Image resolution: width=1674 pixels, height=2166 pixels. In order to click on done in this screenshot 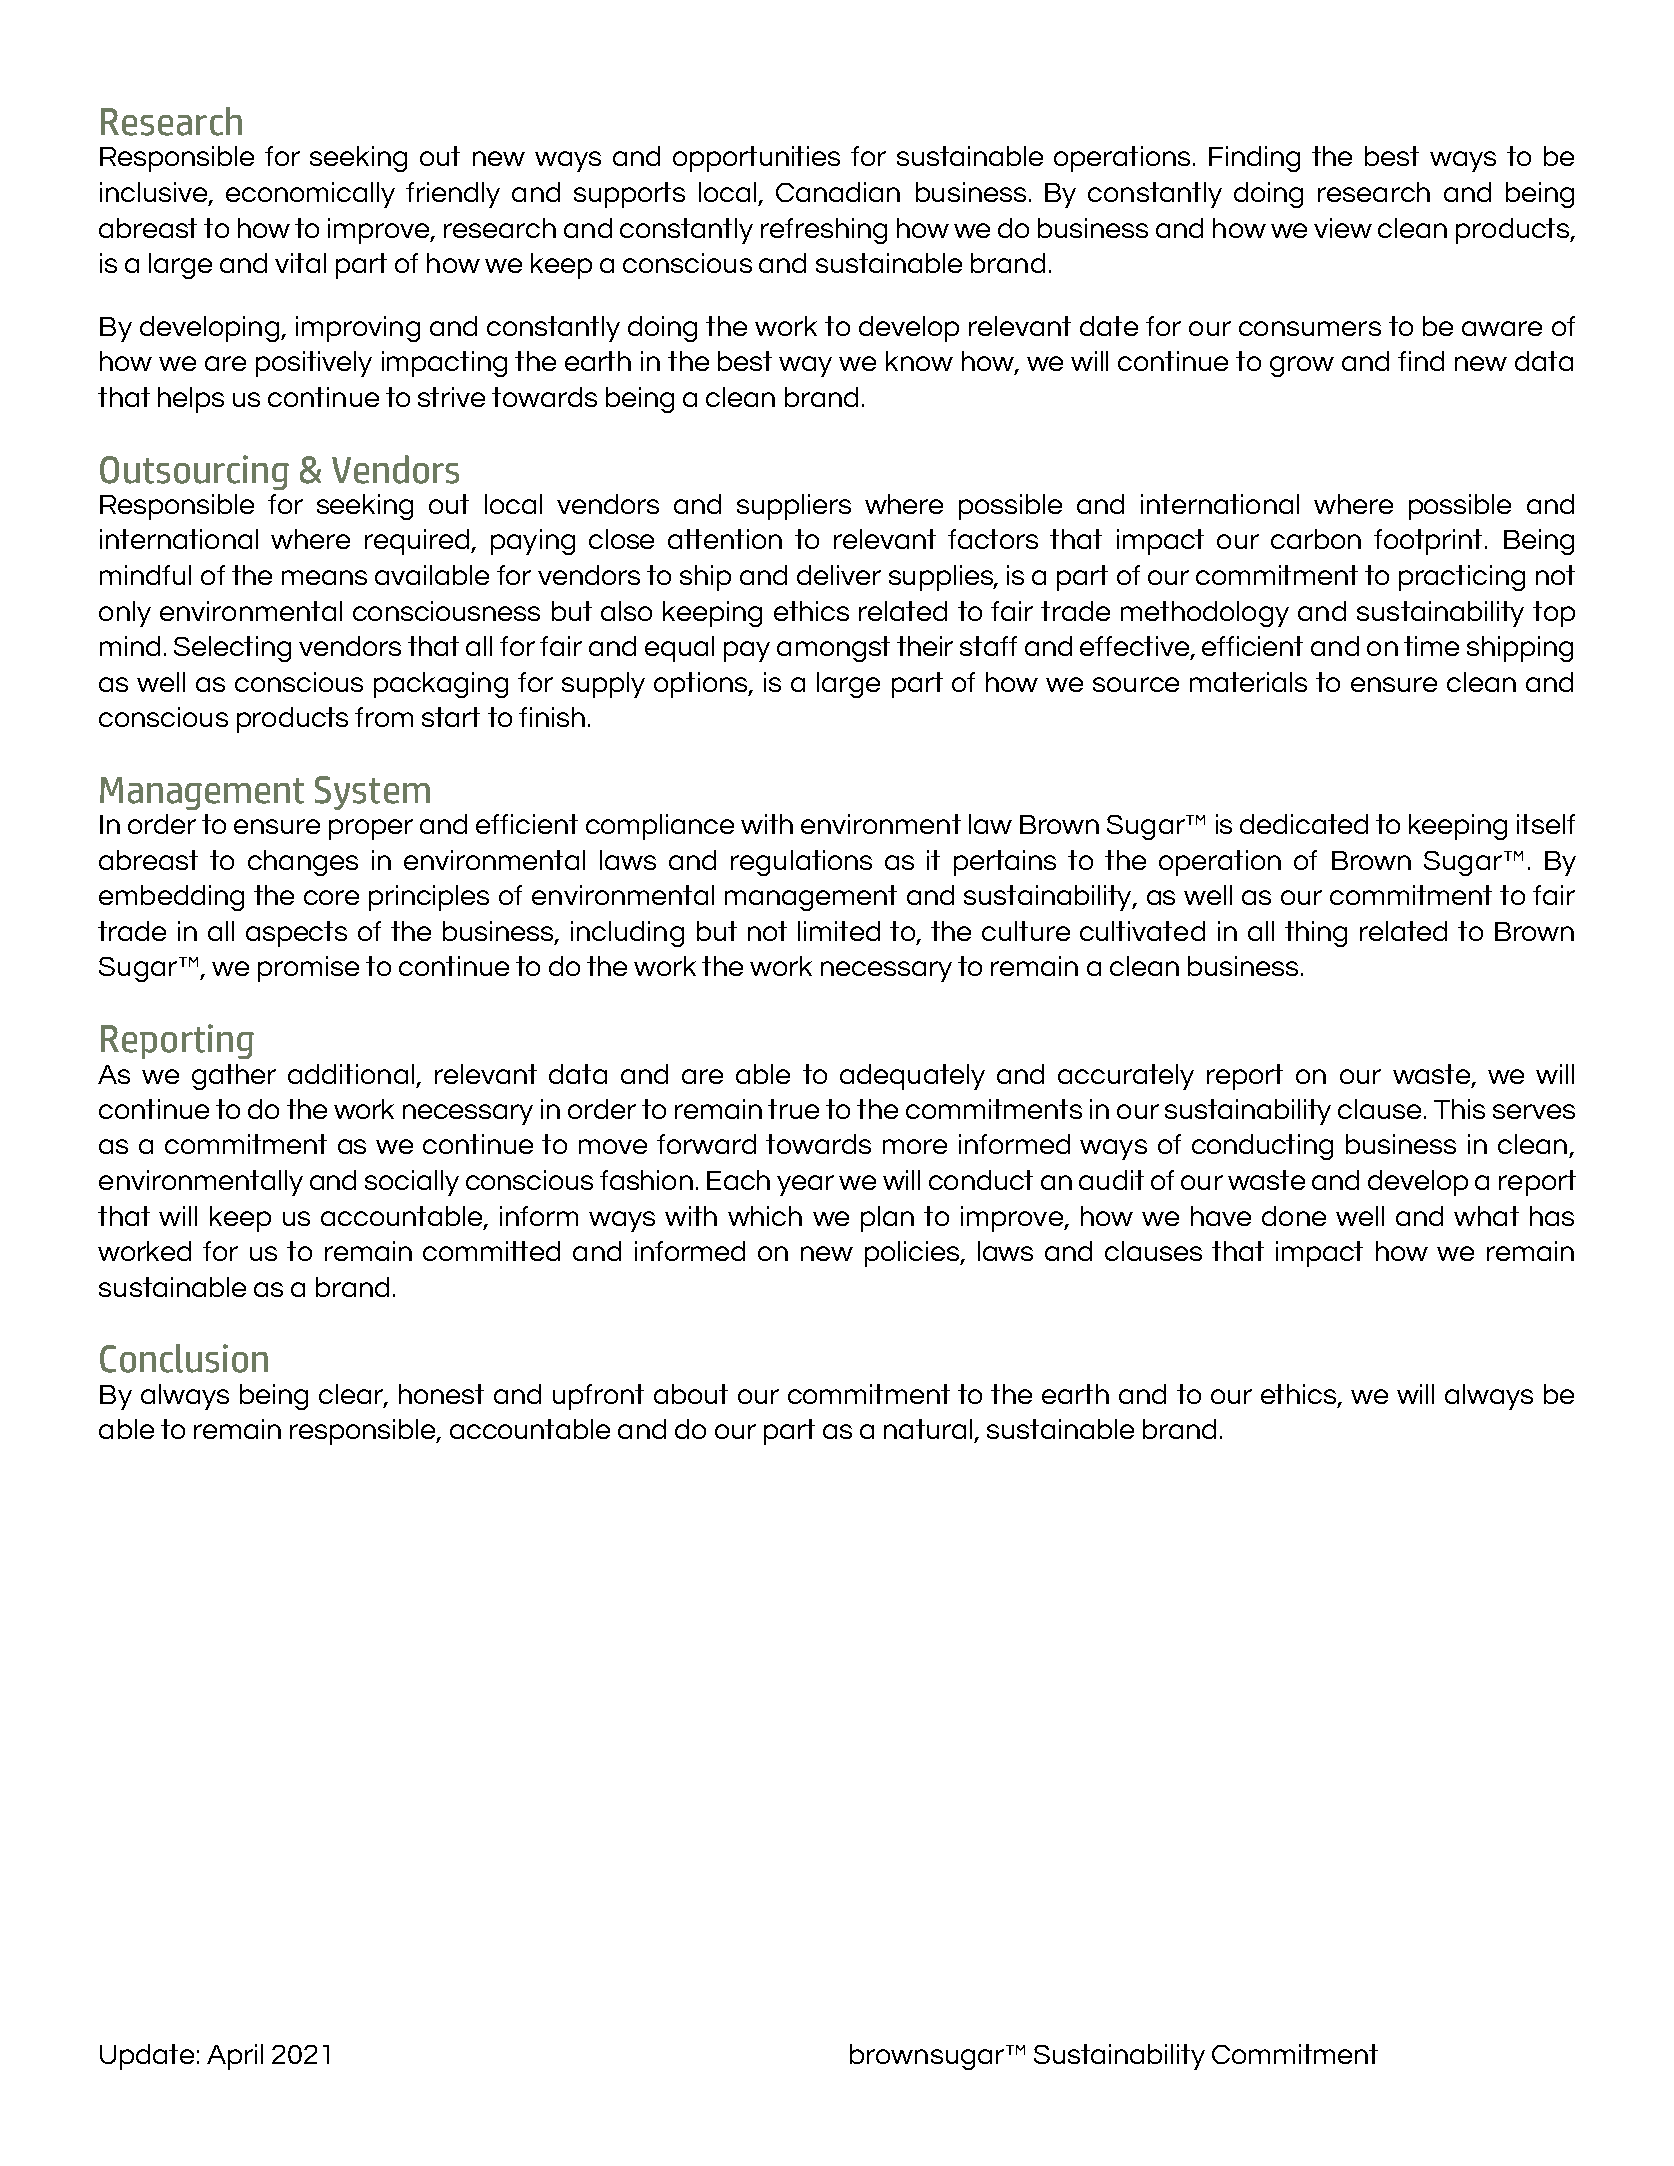, I will do `click(1294, 1216)`.
